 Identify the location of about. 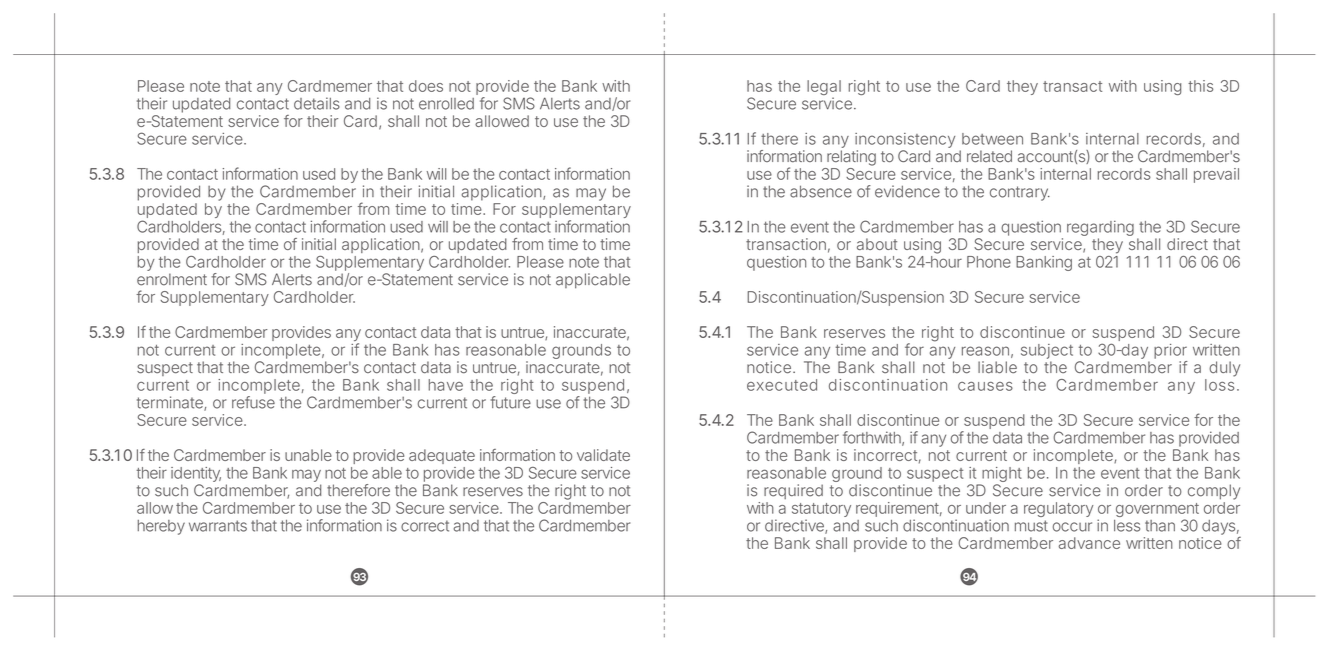
(877, 244).
